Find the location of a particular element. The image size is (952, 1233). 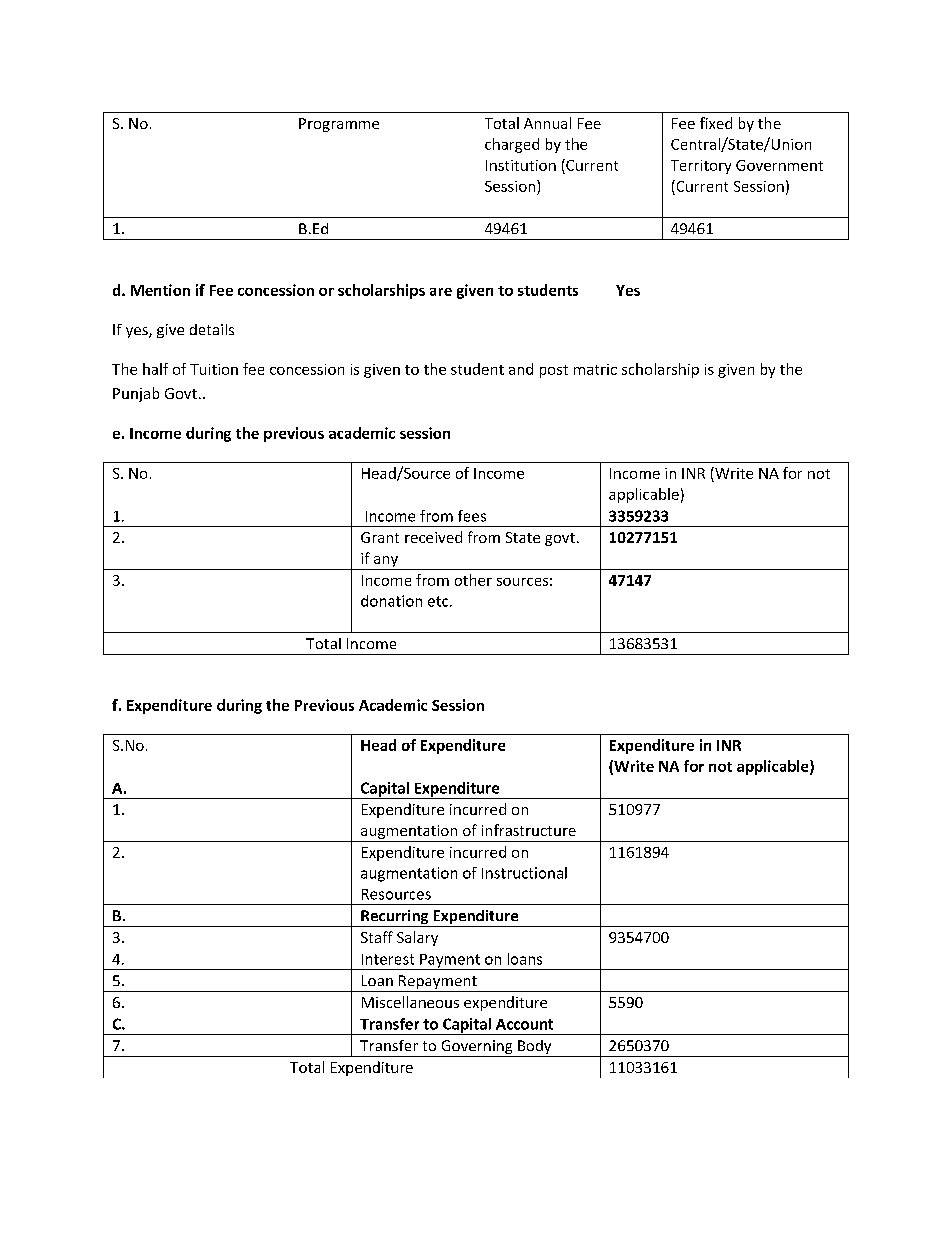

Recurring is located at coordinates (395, 918).
